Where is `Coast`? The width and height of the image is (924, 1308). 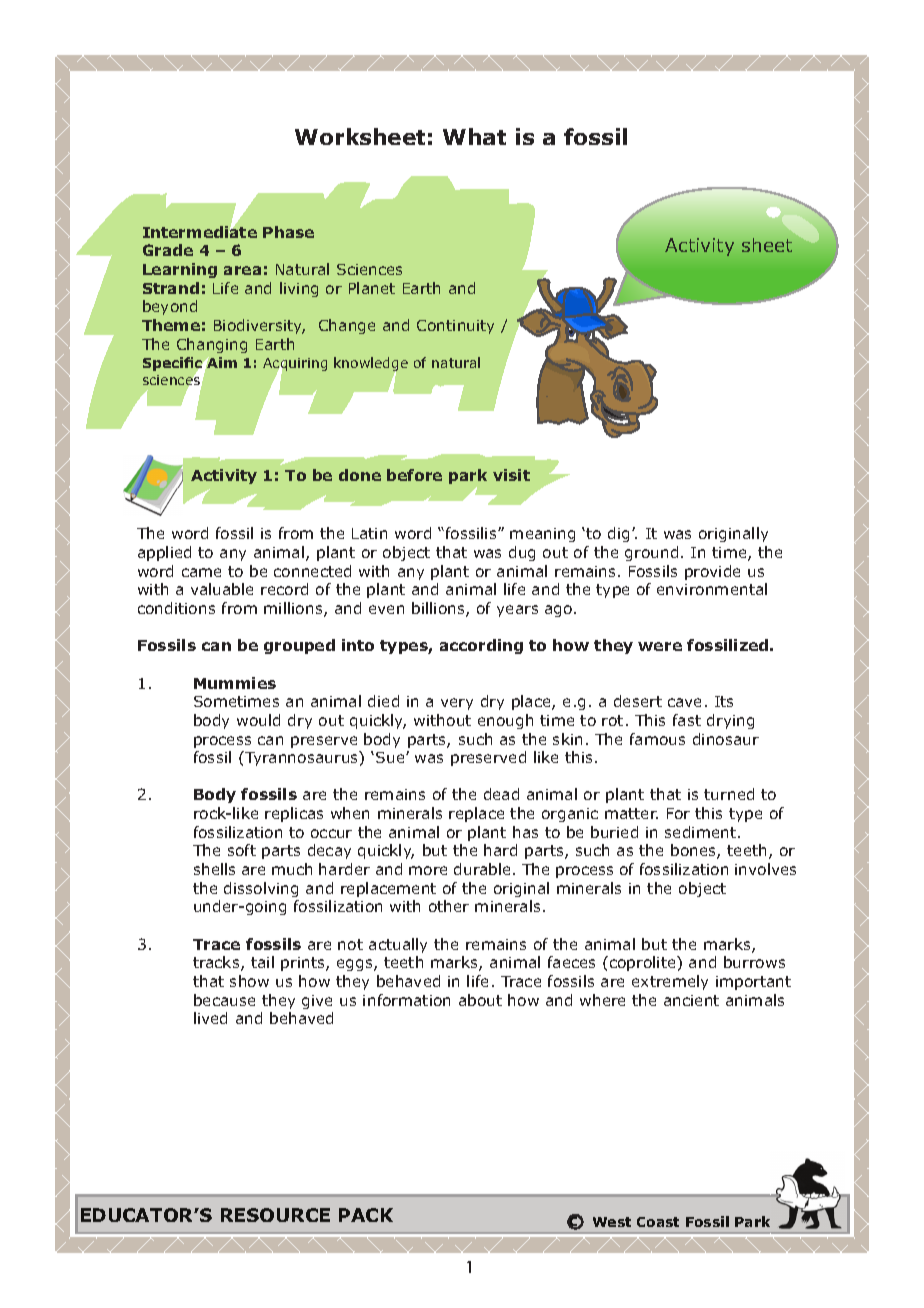 Coast is located at coordinates (658, 1222).
